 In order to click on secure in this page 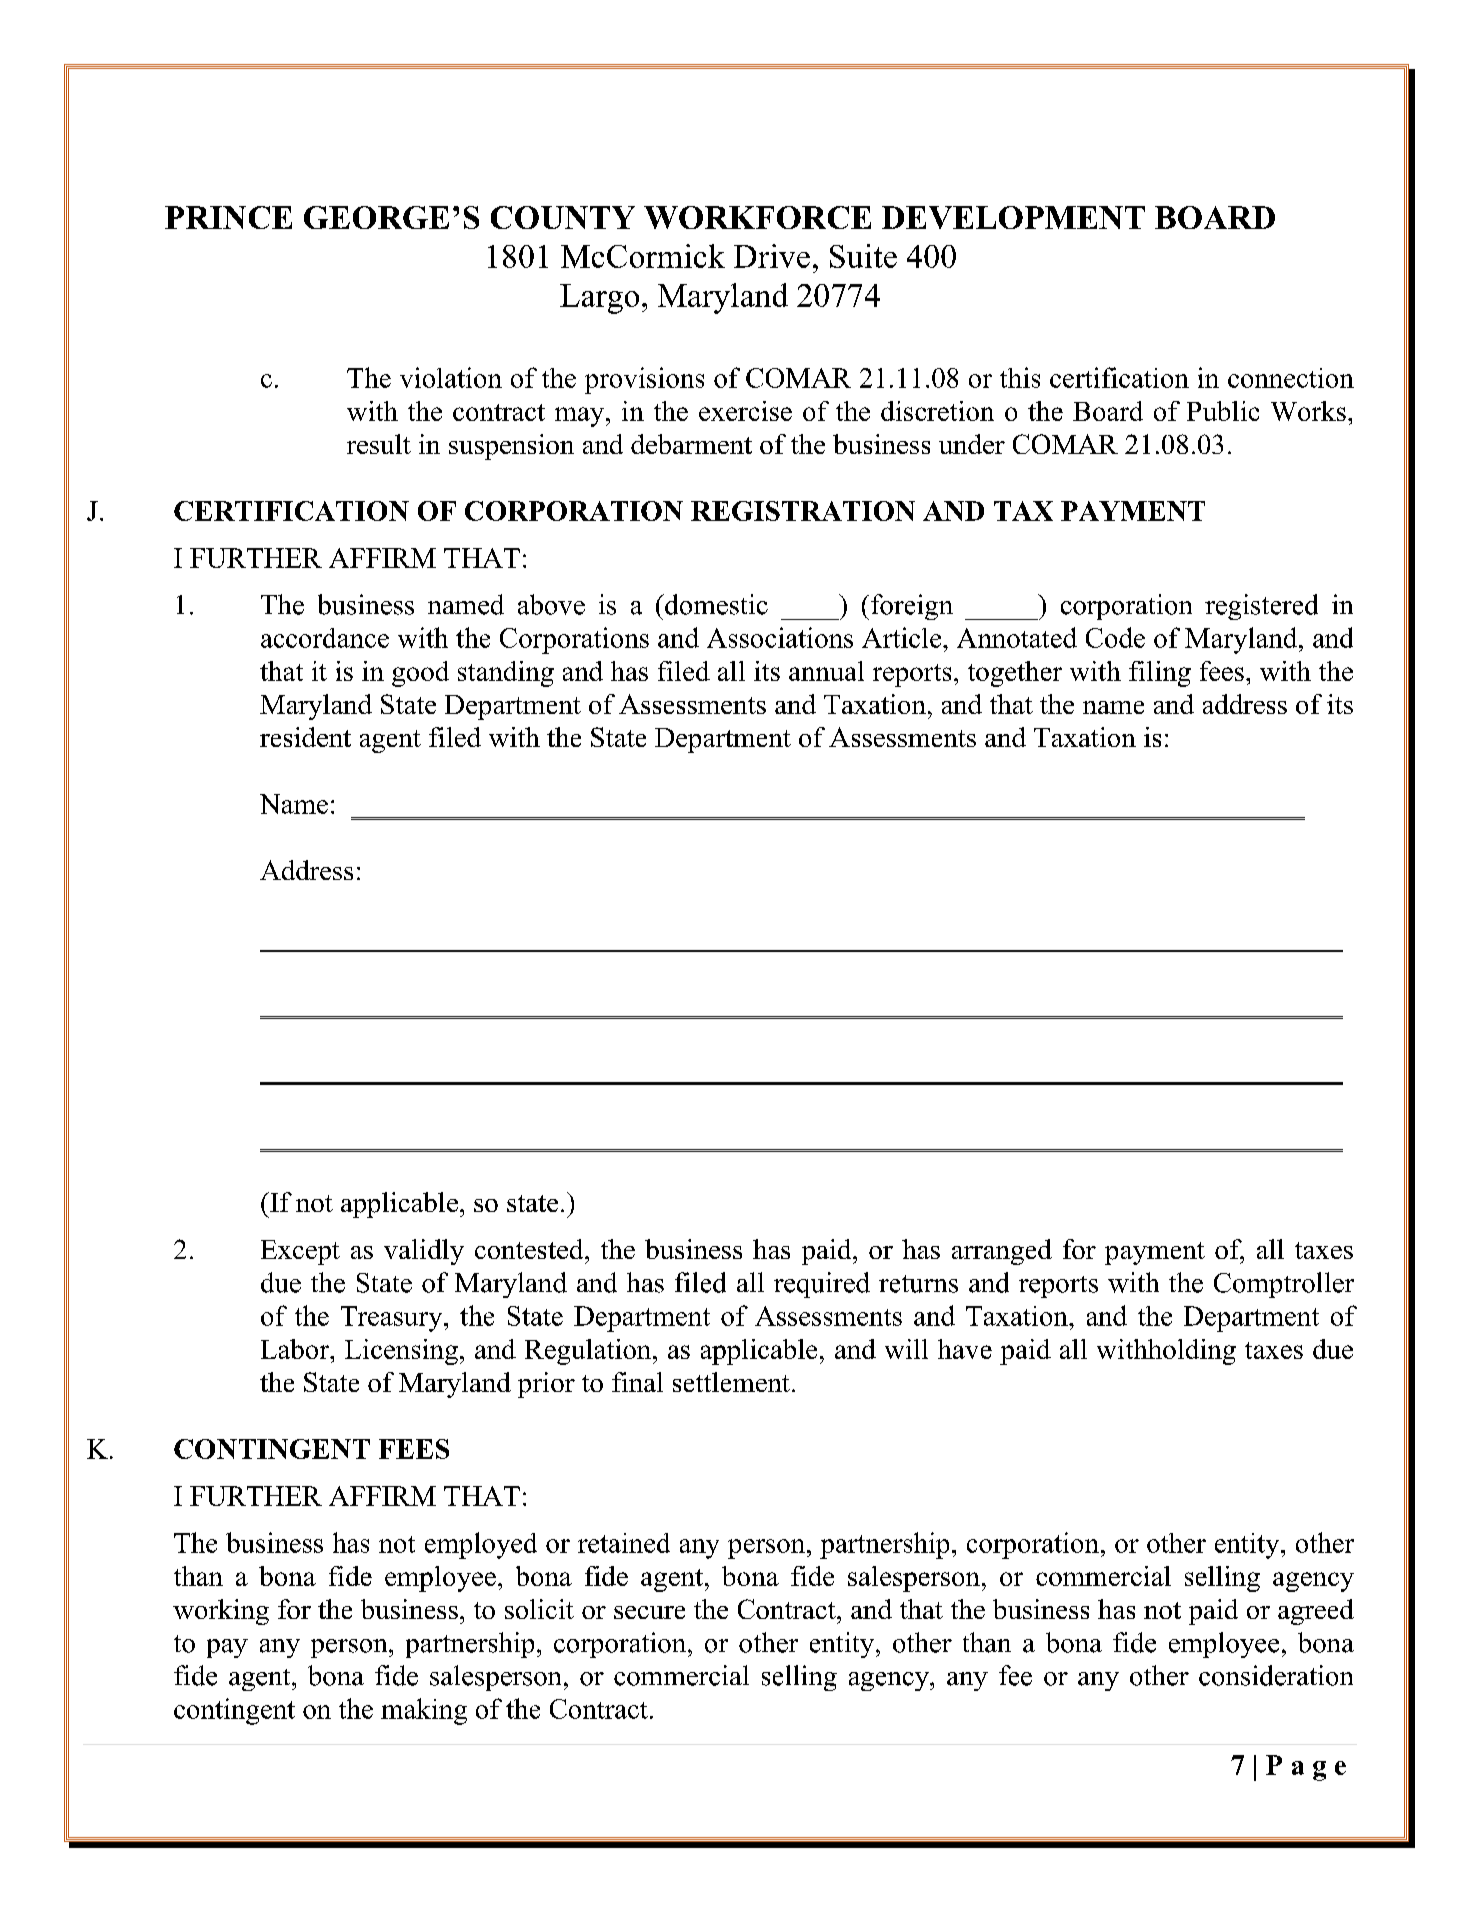, I will do `click(649, 1612)`.
